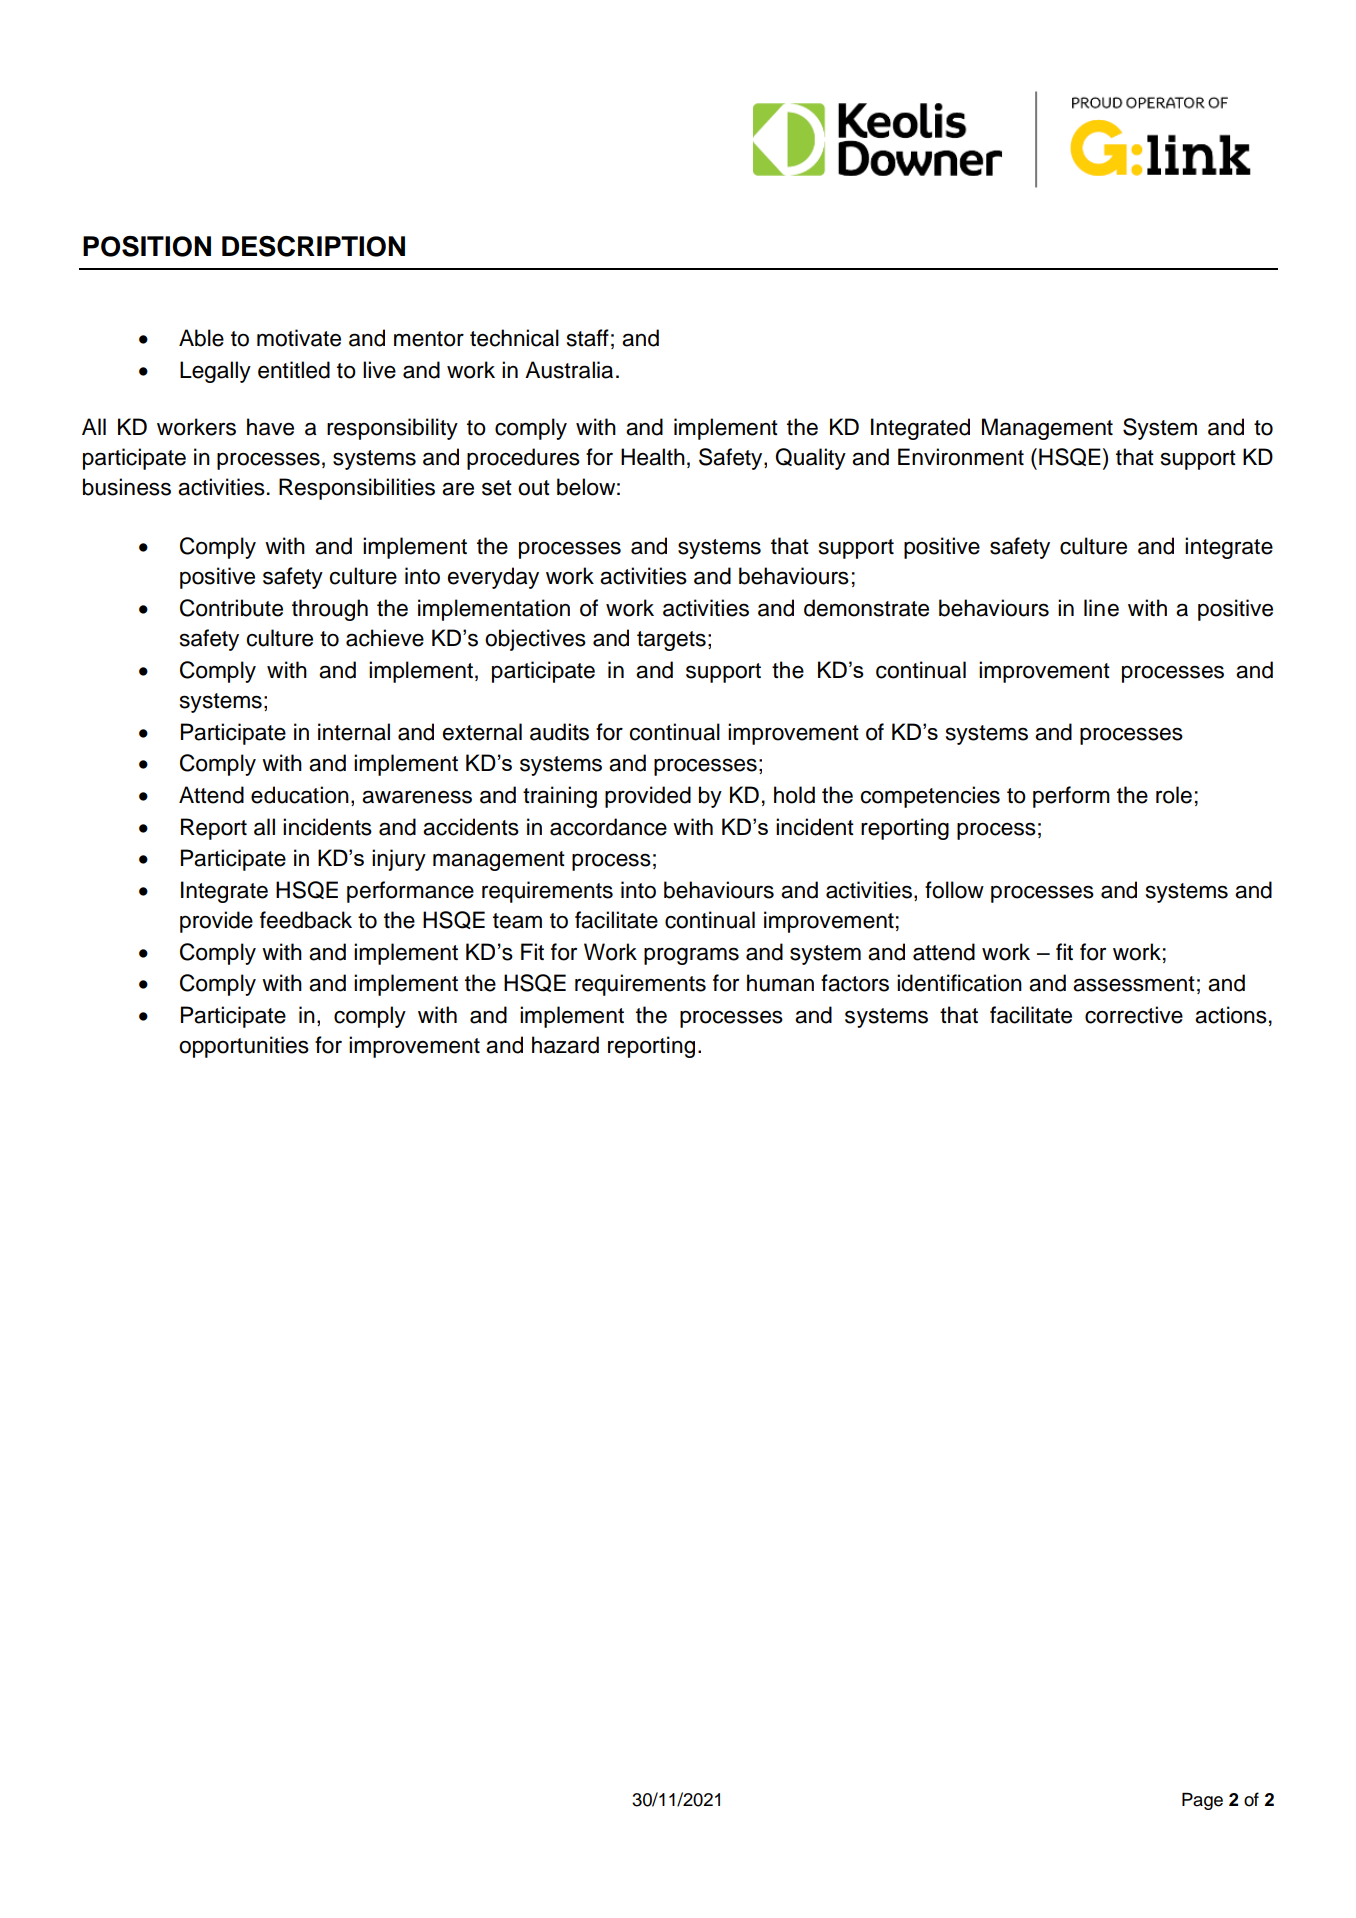 This screenshot has height=1918, width=1356. What do you see at coordinates (1134, 1015) in the screenshot?
I see `corrective` at bounding box center [1134, 1015].
